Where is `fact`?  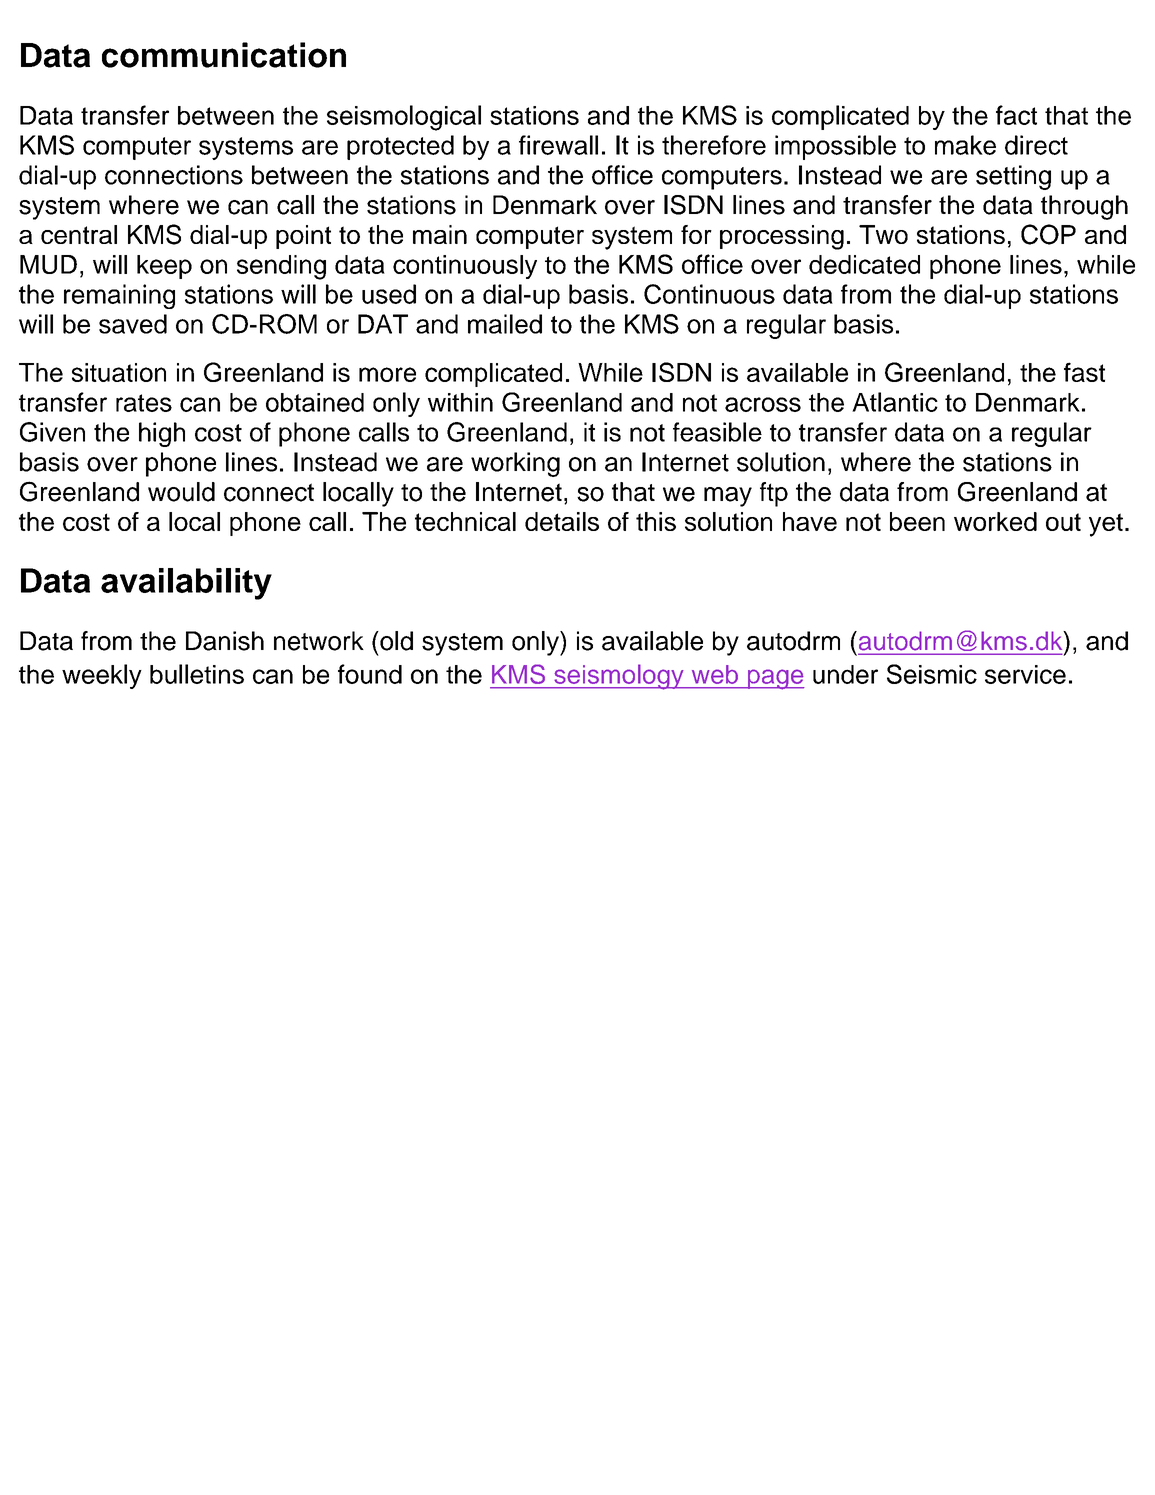
fact is located at coordinates (1016, 115).
